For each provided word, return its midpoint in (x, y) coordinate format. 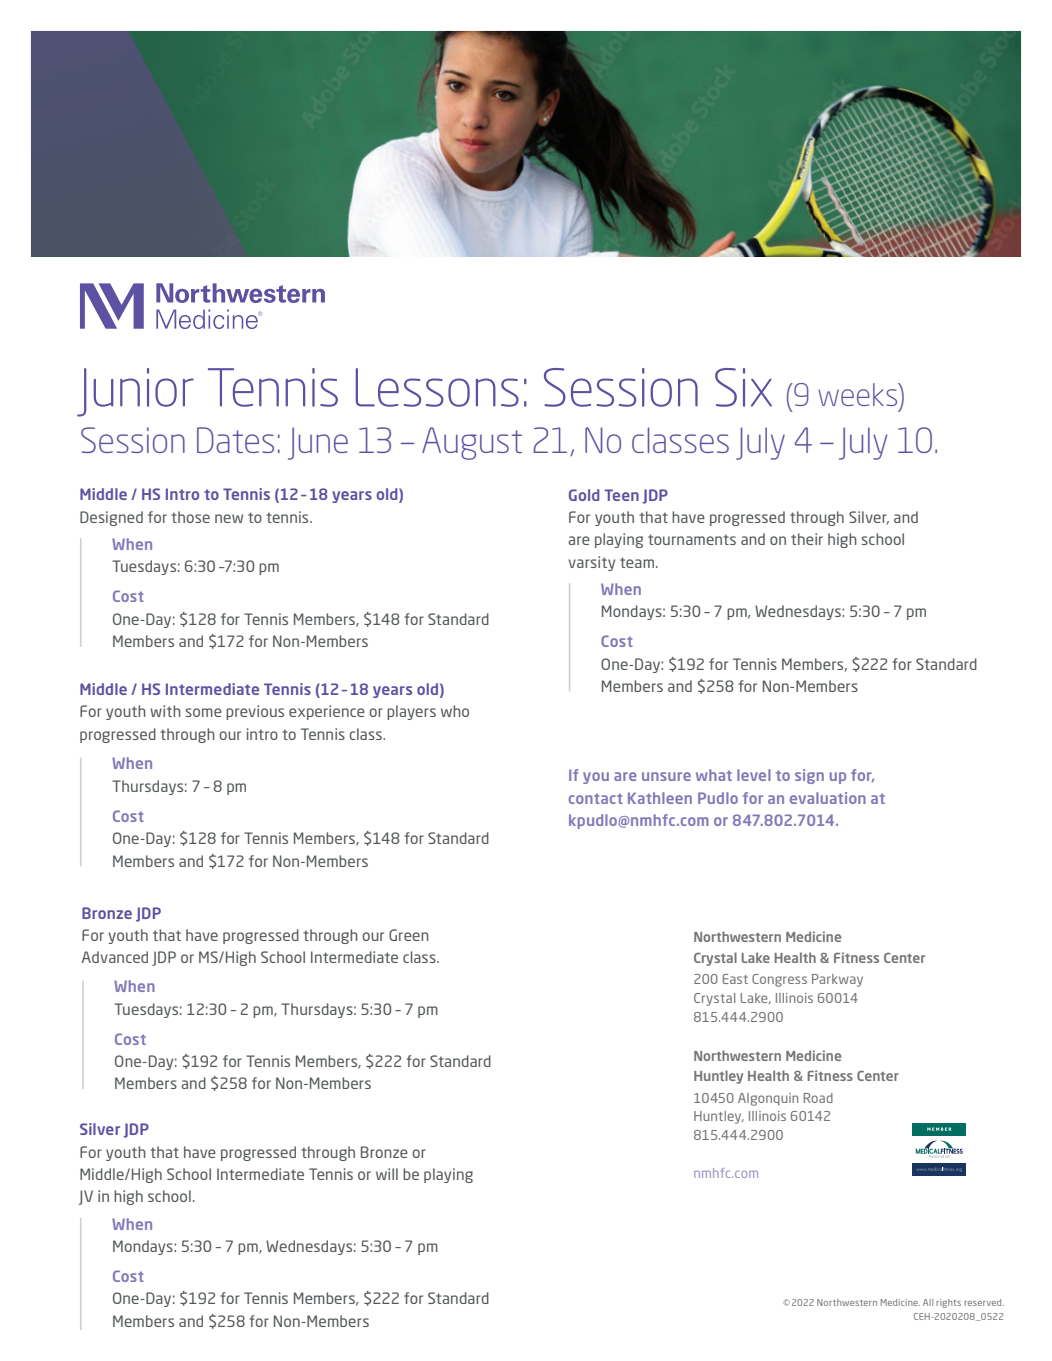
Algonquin (768, 1099)
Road (818, 1098)
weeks (859, 394)
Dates (235, 440)
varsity (592, 563)
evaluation (828, 798)
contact (596, 799)
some (204, 712)
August (472, 443)
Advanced (115, 957)
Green (409, 935)
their (807, 539)
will (387, 1174)
